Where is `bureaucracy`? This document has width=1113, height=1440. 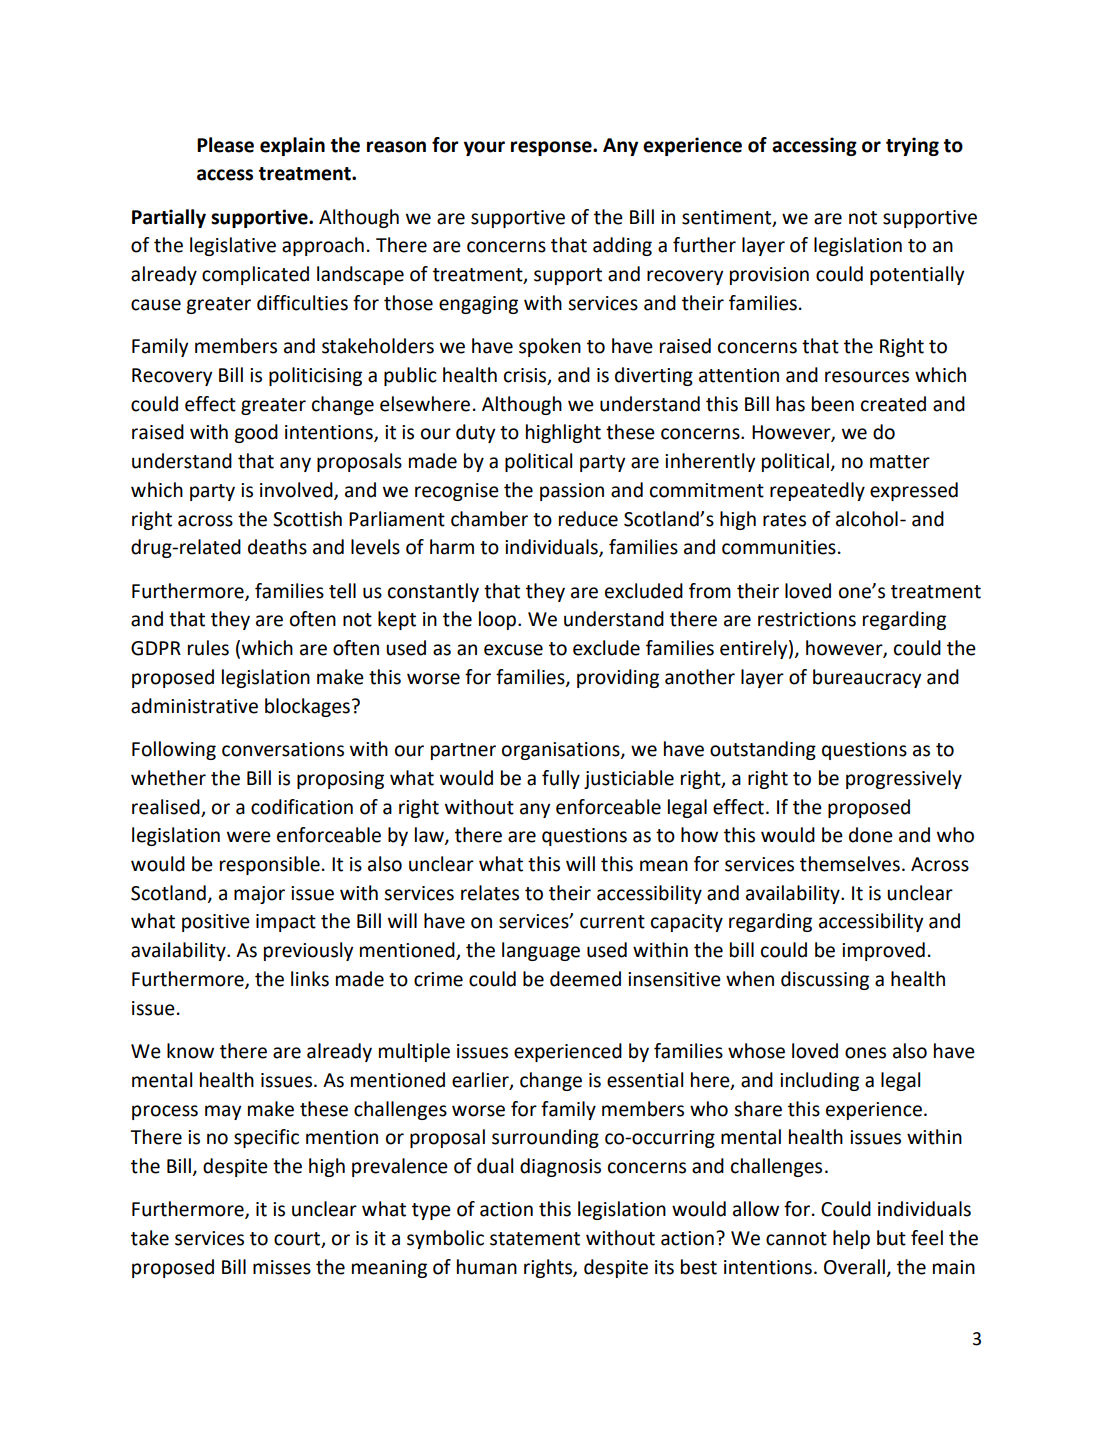
bureaucracy is located at coordinates (867, 678).
